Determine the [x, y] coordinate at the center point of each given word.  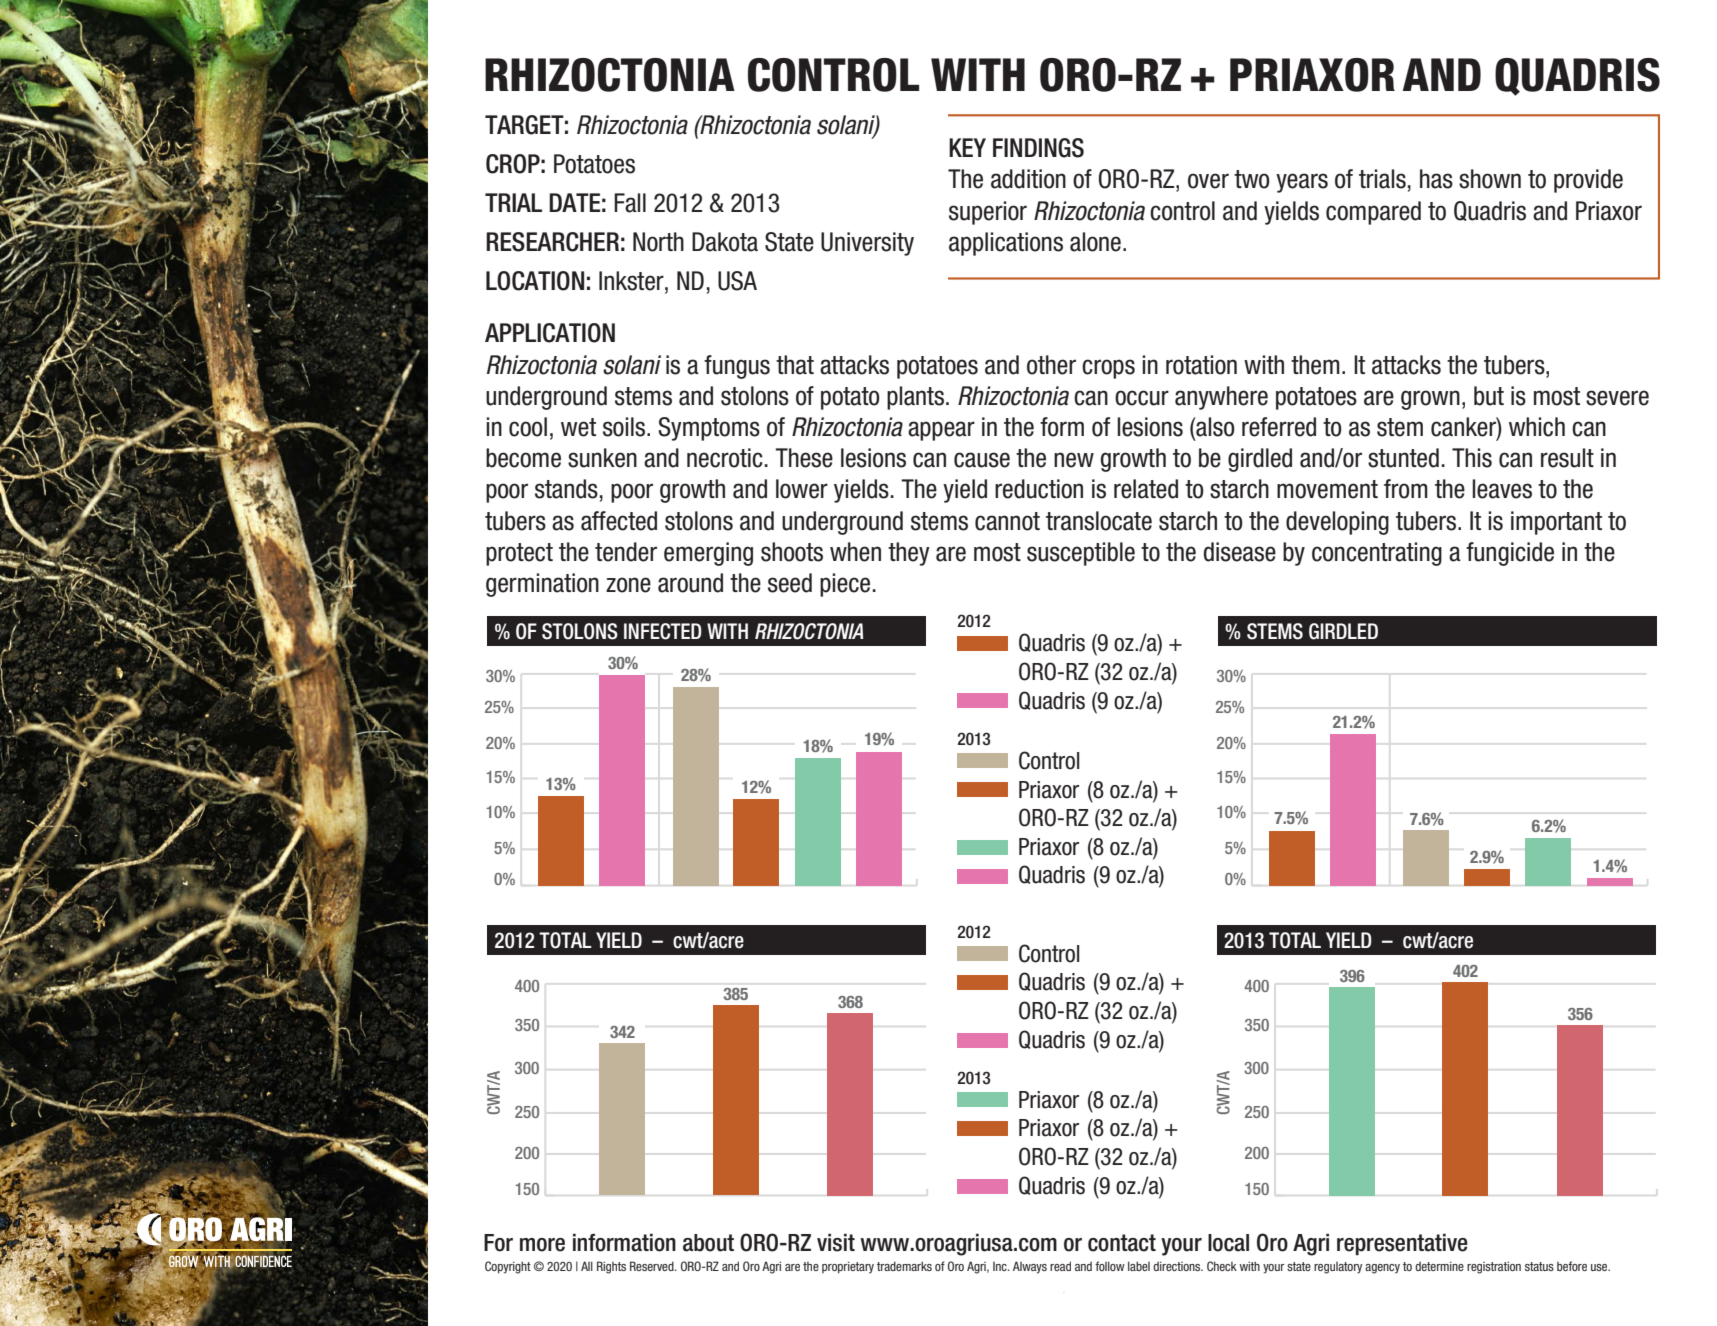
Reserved [653, 1266]
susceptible [1081, 554]
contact [1122, 1243]
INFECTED [663, 631]
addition [1028, 179]
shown [1490, 179]
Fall [630, 203]
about [708, 1243]
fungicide [1510, 554]
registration [1494, 1267]
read [1060, 1266]
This [1472, 458]
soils [625, 427]
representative [1402, 1244]
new [1074, 460]
